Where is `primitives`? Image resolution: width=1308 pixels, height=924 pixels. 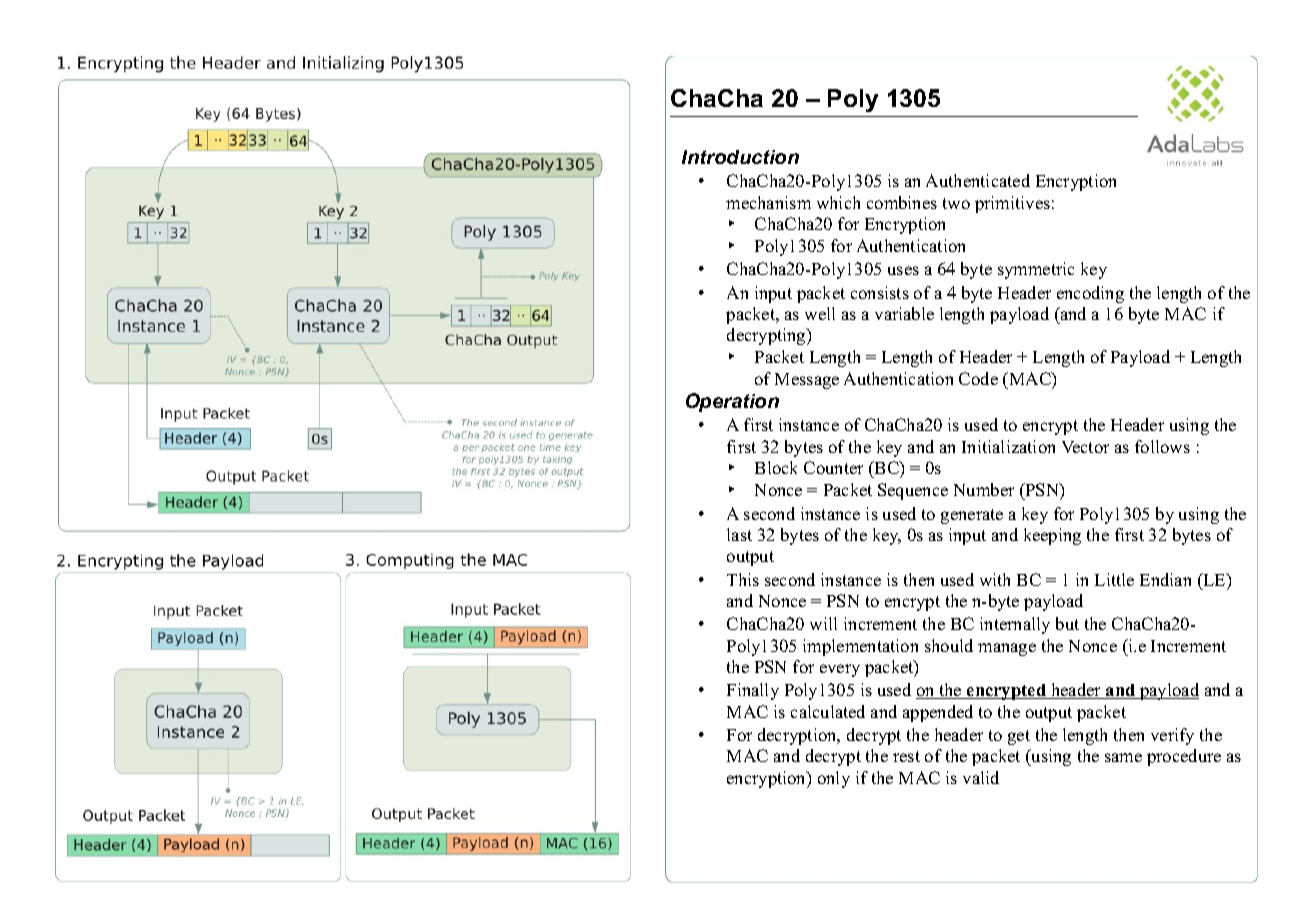 primitives is located at coordinates (1012, 204).
